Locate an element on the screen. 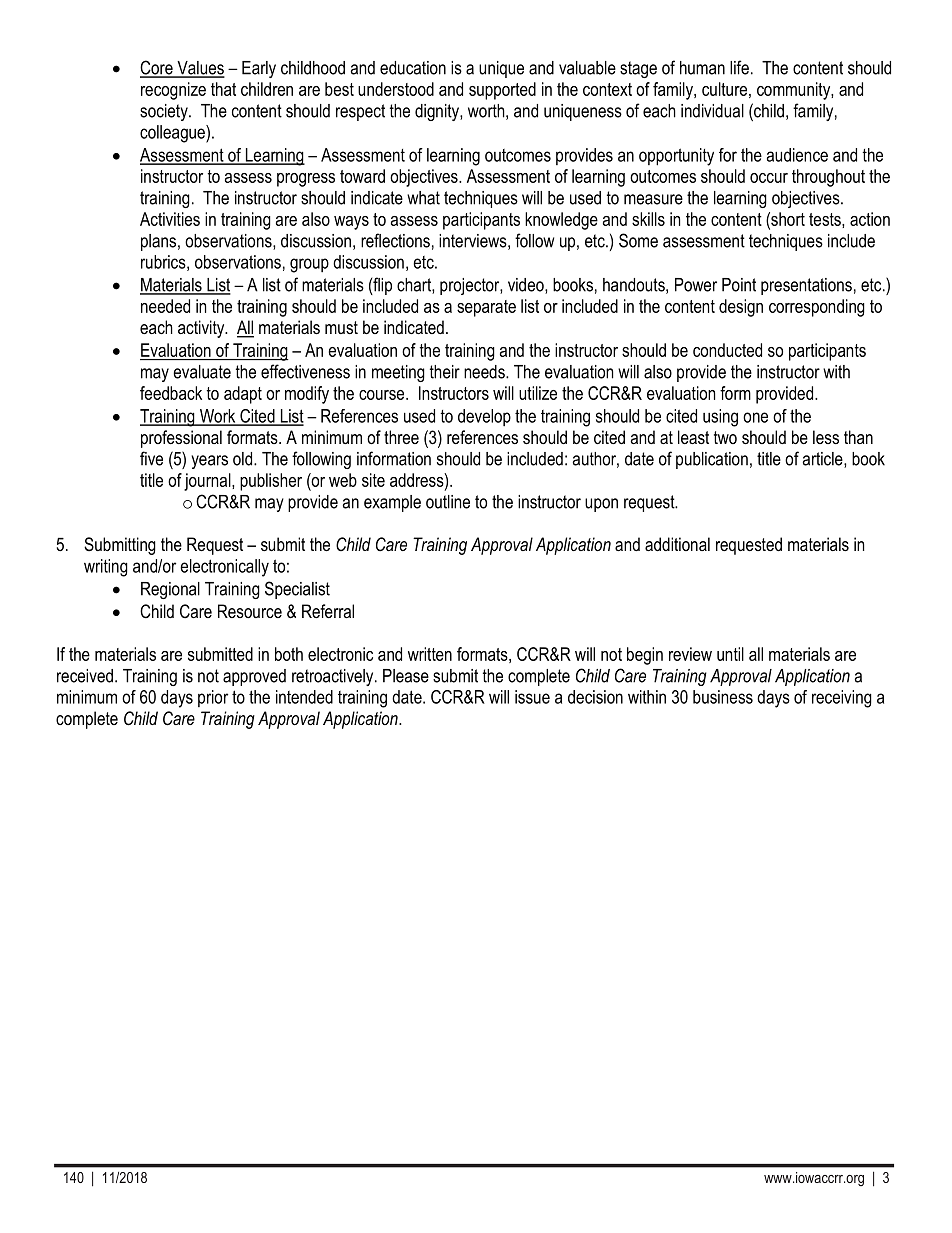 The width and height of the screenshot is (952, 1233). separate is located at coordinates (486, 308).
